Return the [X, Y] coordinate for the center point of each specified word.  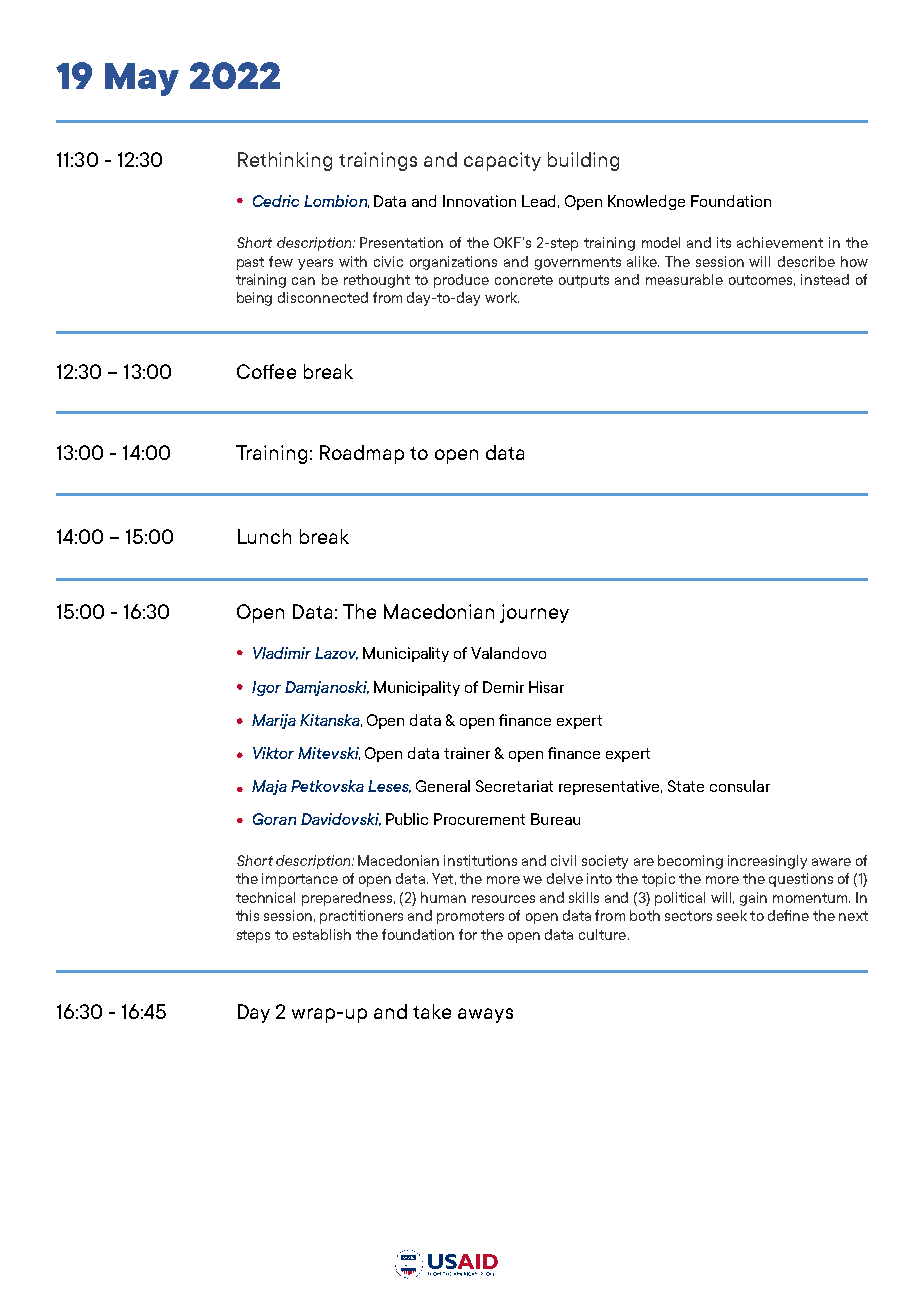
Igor [266, 688]
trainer [467, 753]
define [788, 915]
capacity [502, 161]
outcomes [762, 280]
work [502, 297]
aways [485, 1015]
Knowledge [646, 202]
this [247, 915]
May [142, 79]
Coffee [266, 371]
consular [740, 786]
